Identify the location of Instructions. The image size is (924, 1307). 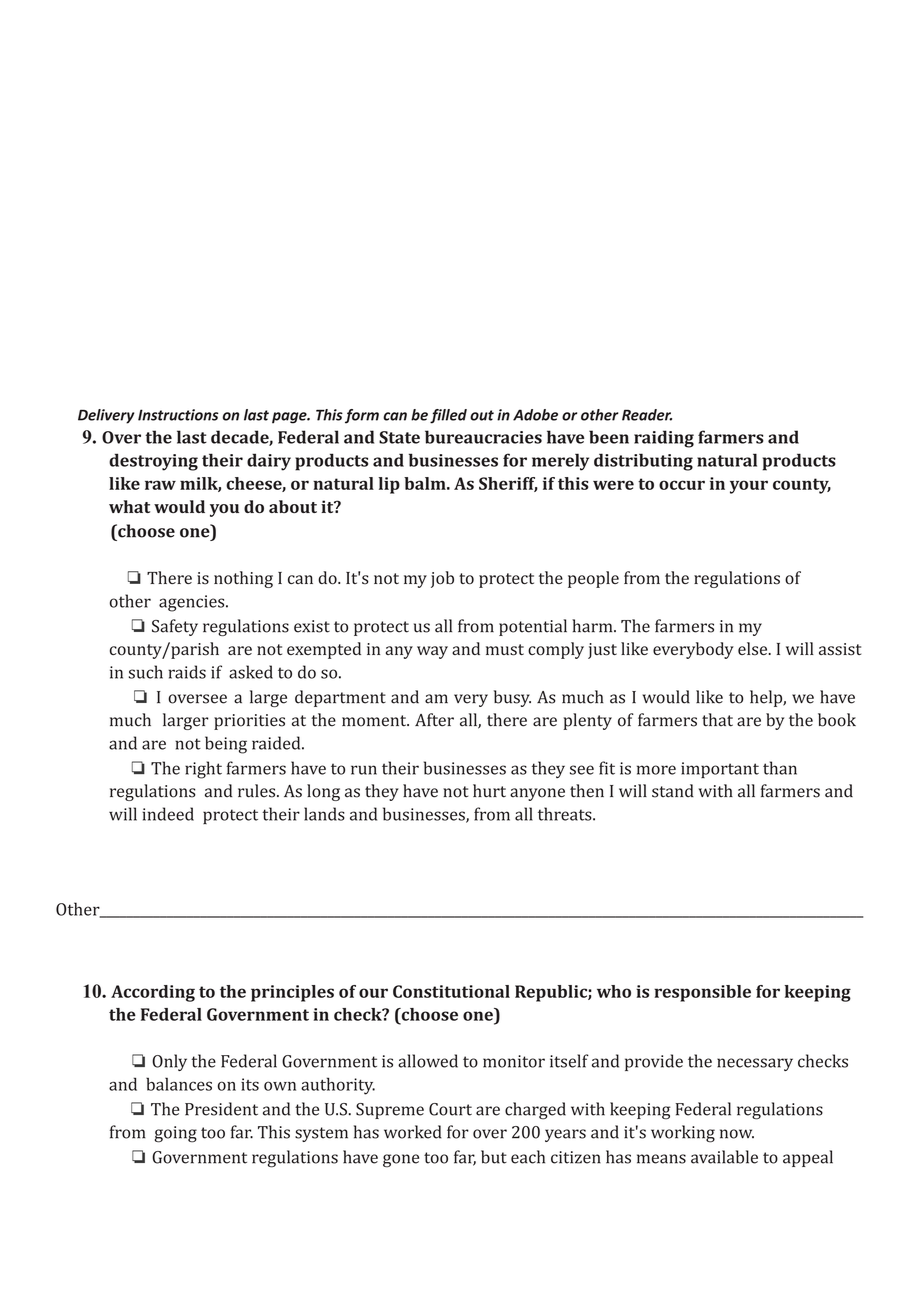
(178, 415).
